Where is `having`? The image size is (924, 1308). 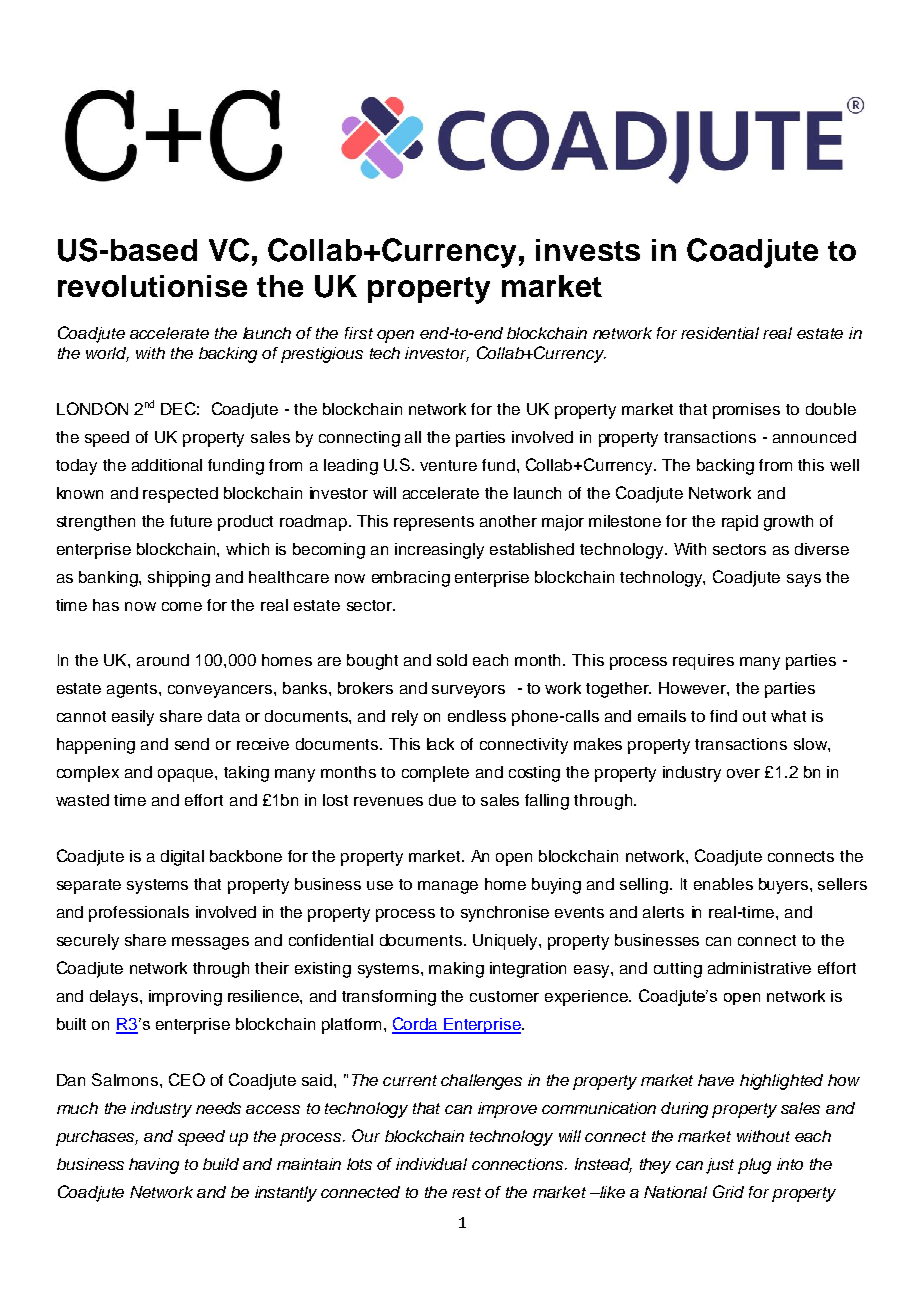
having is located at coordinates (154, 1166).
